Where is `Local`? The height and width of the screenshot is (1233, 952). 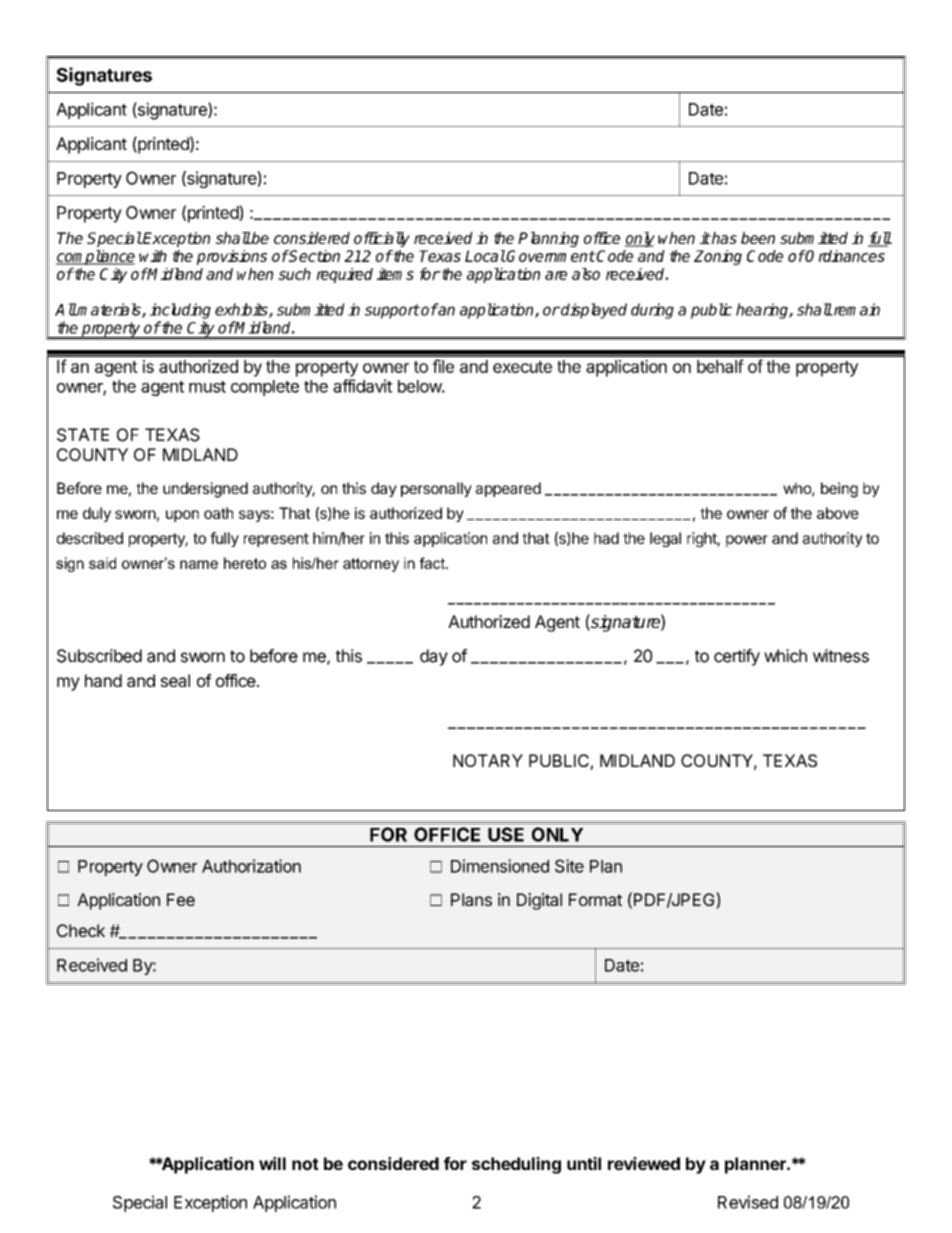
Local is located at coordinates (485, 256).
